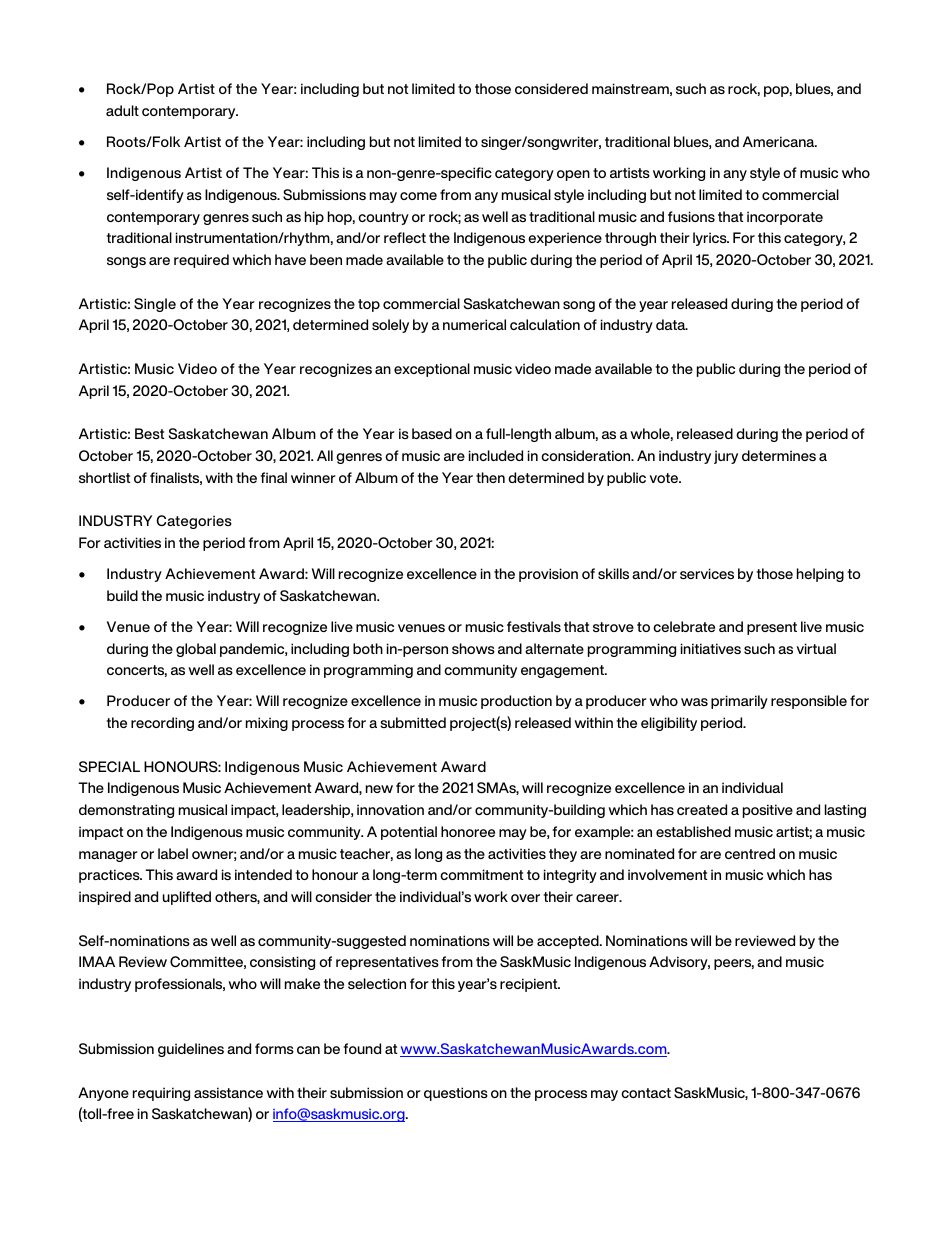 The height and width of the image is (1233, 952). Describe the element at coordinates (191, 1050) in the image. I see `guidelines` at that location.
